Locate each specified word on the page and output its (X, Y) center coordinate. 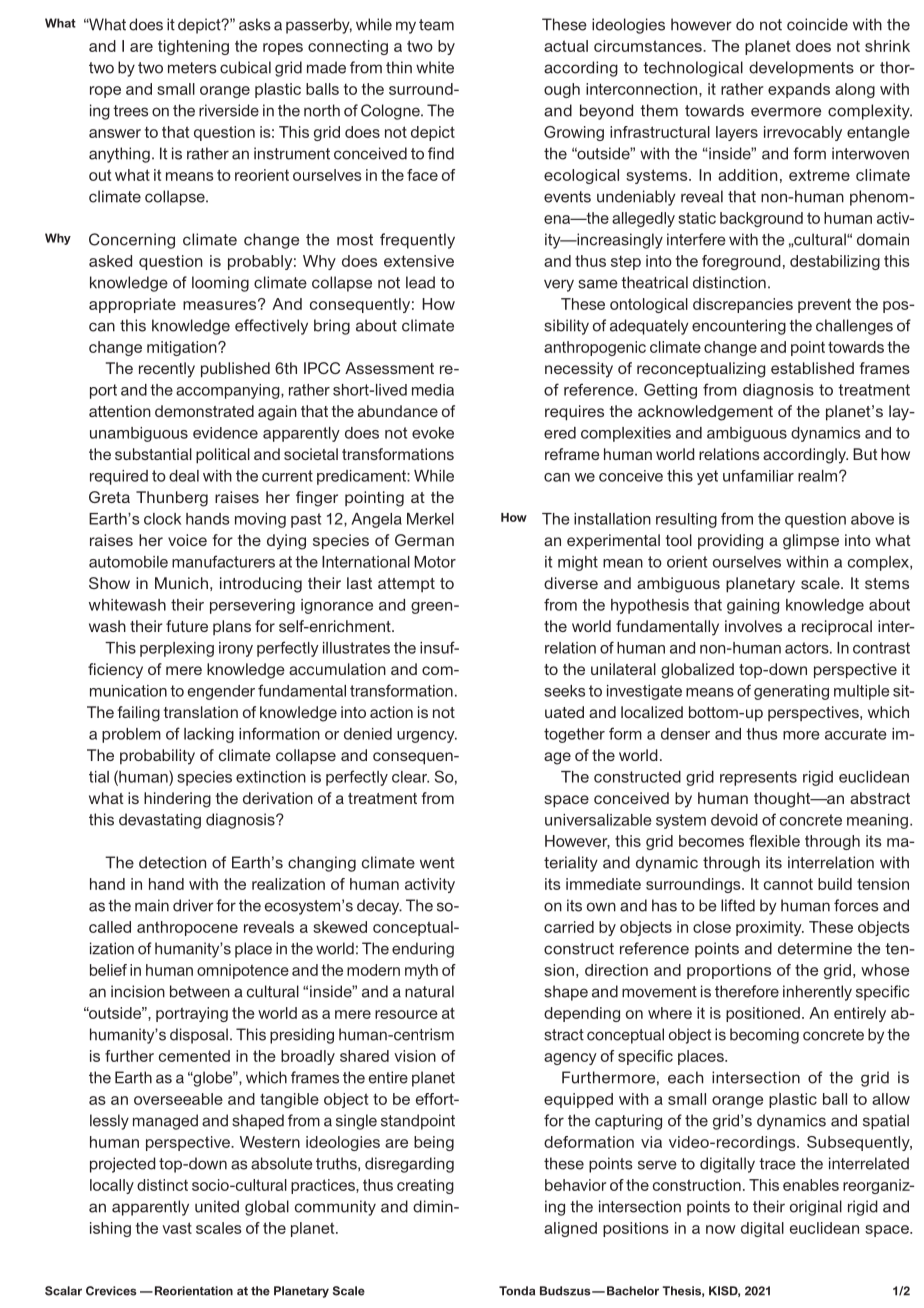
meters (192, 68)
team (436, 25)
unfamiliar (758, 476)
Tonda (517, 1291)
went (437, 863)
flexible (774, 841)
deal (184, 476)
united (217, 1206)
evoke (433, 433)
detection (172, 862)
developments (801, 69)
